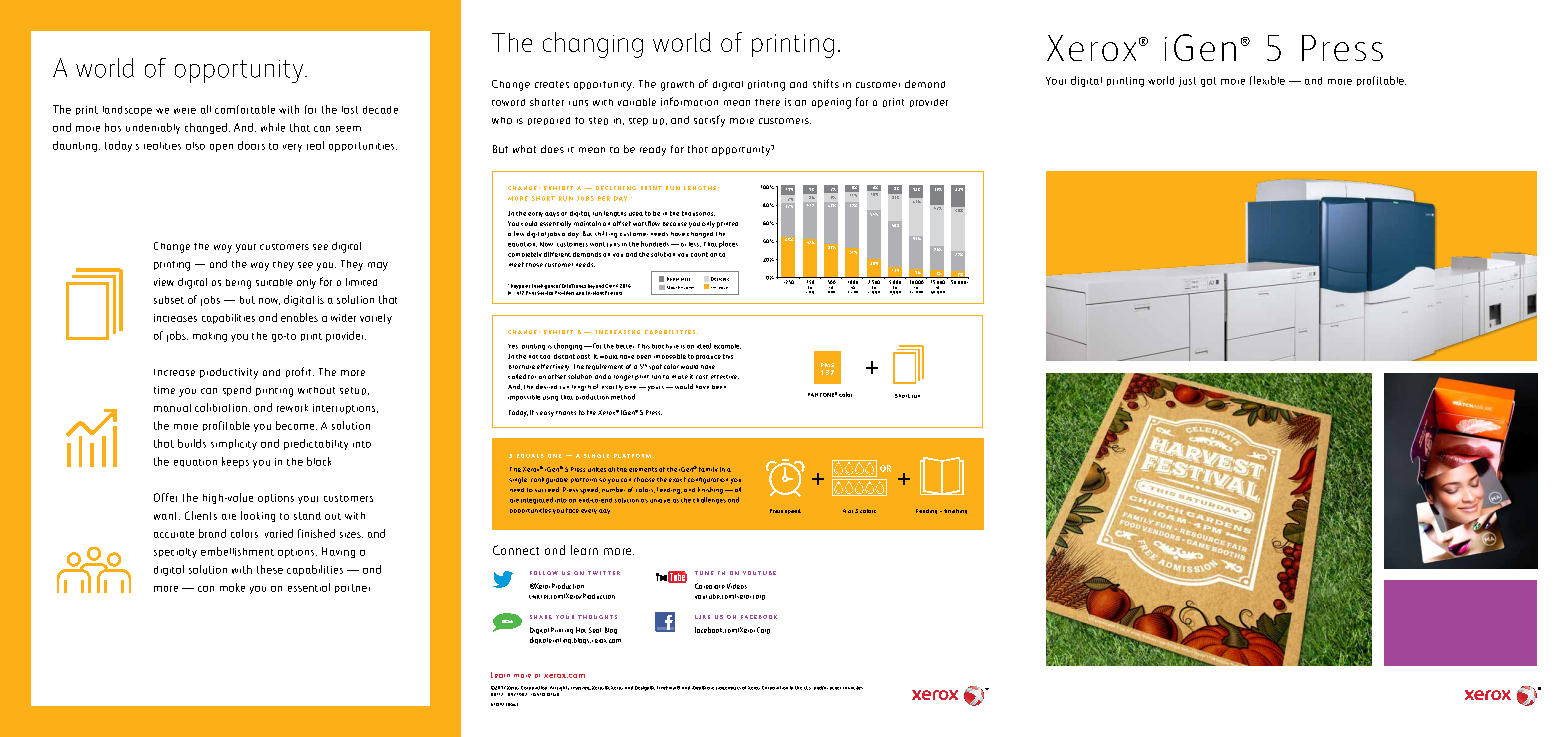 This screenshot has height=737, width=1568. Describe the element at coordinates (237, 391) in the screenshot. I see `spend` at that location.
